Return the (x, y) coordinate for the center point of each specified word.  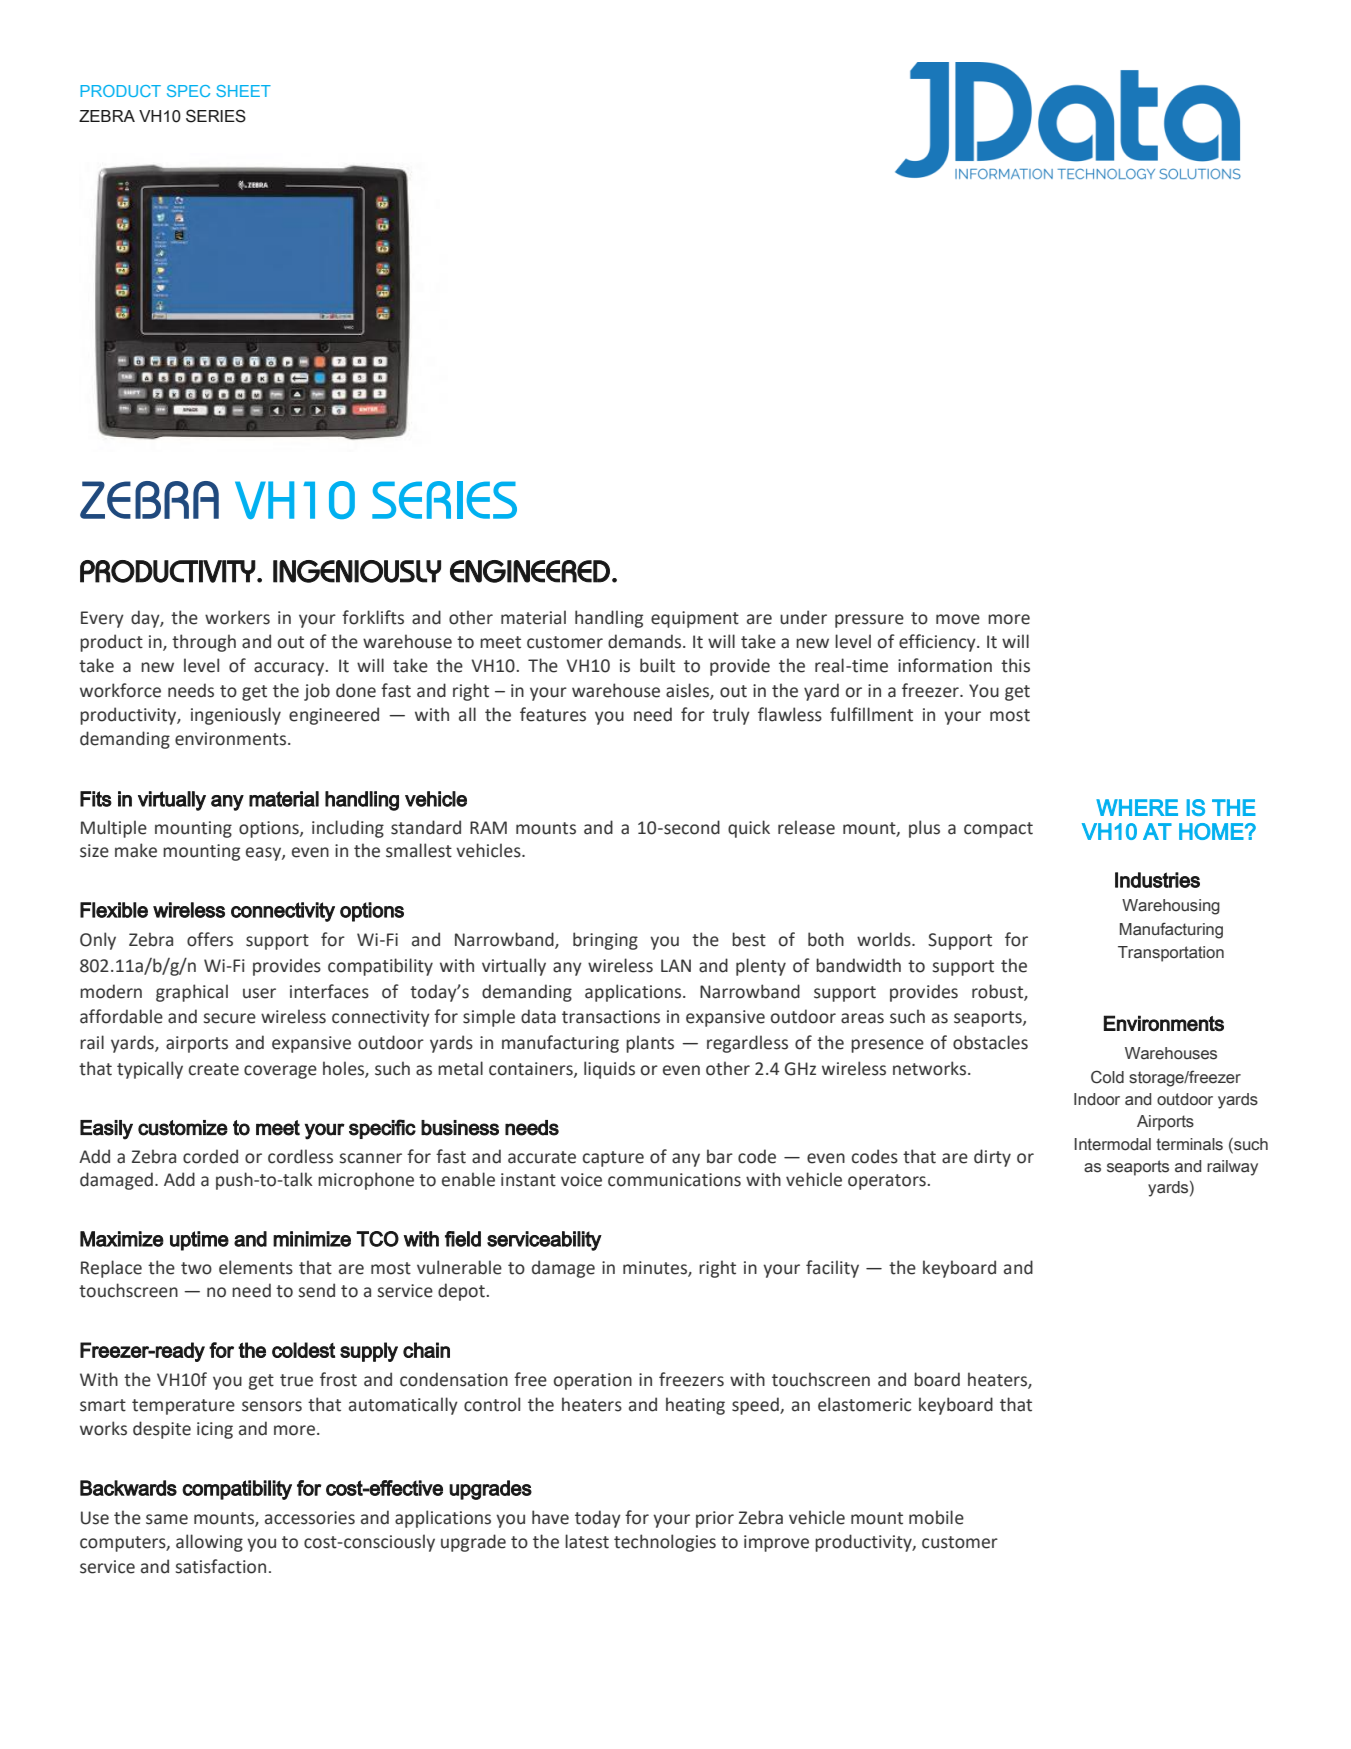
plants (650, 1044)
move (958, 619)
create (214, 1069)
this (1015, 665)
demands (646, 641)
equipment (695, 619)
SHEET (243, 91)
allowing (209, 1543)
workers (237, 617)
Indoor (1097, 1099)
